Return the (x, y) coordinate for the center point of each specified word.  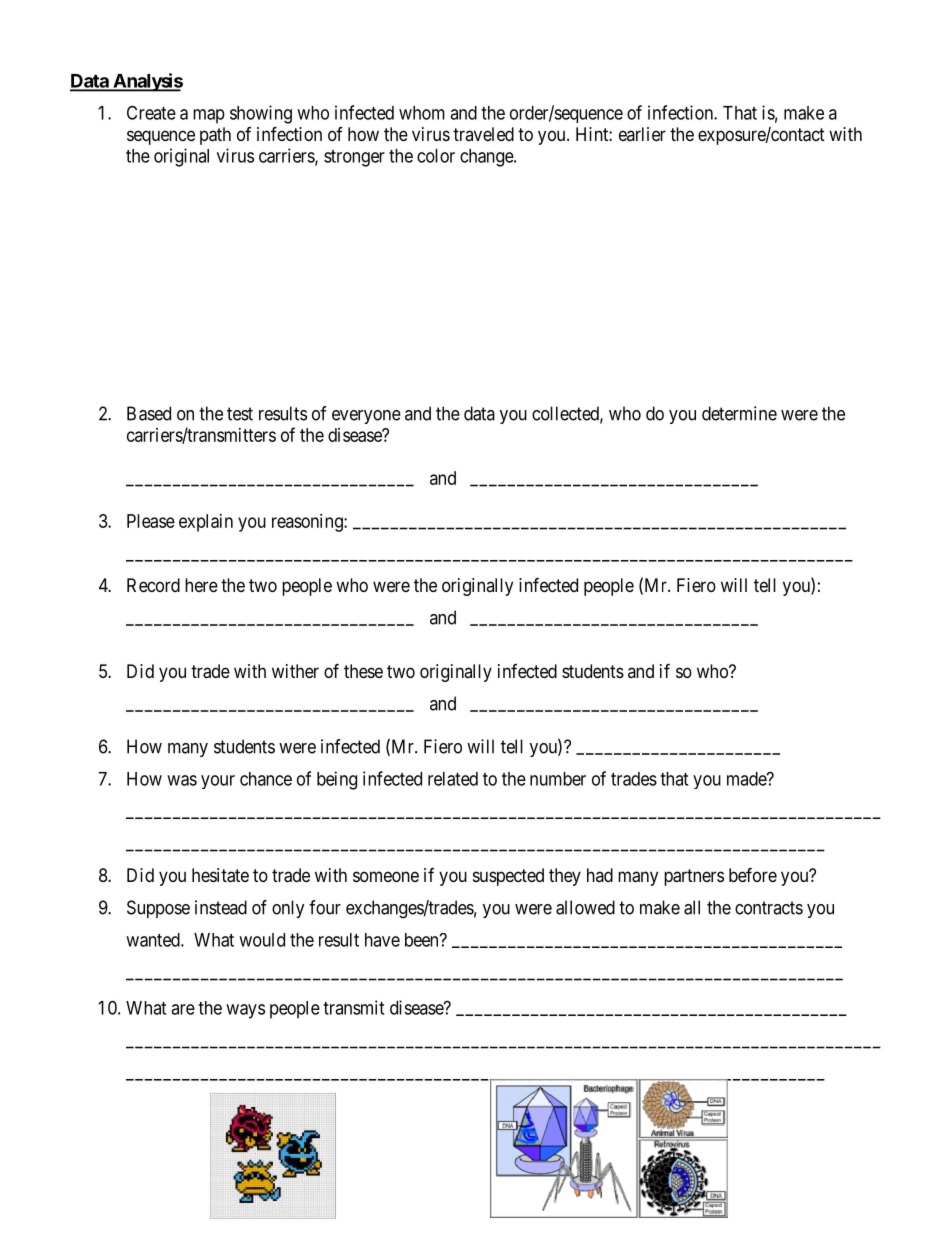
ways (245, 1011)
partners (694, 877)
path (215, 136)
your (218, 782)
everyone (366, 417)
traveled (483, 134)
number (558, 779)
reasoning (308, 523)
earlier (642, 134)
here (201, 585)
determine (739, 413)
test (240, 414)
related (453, 779)
